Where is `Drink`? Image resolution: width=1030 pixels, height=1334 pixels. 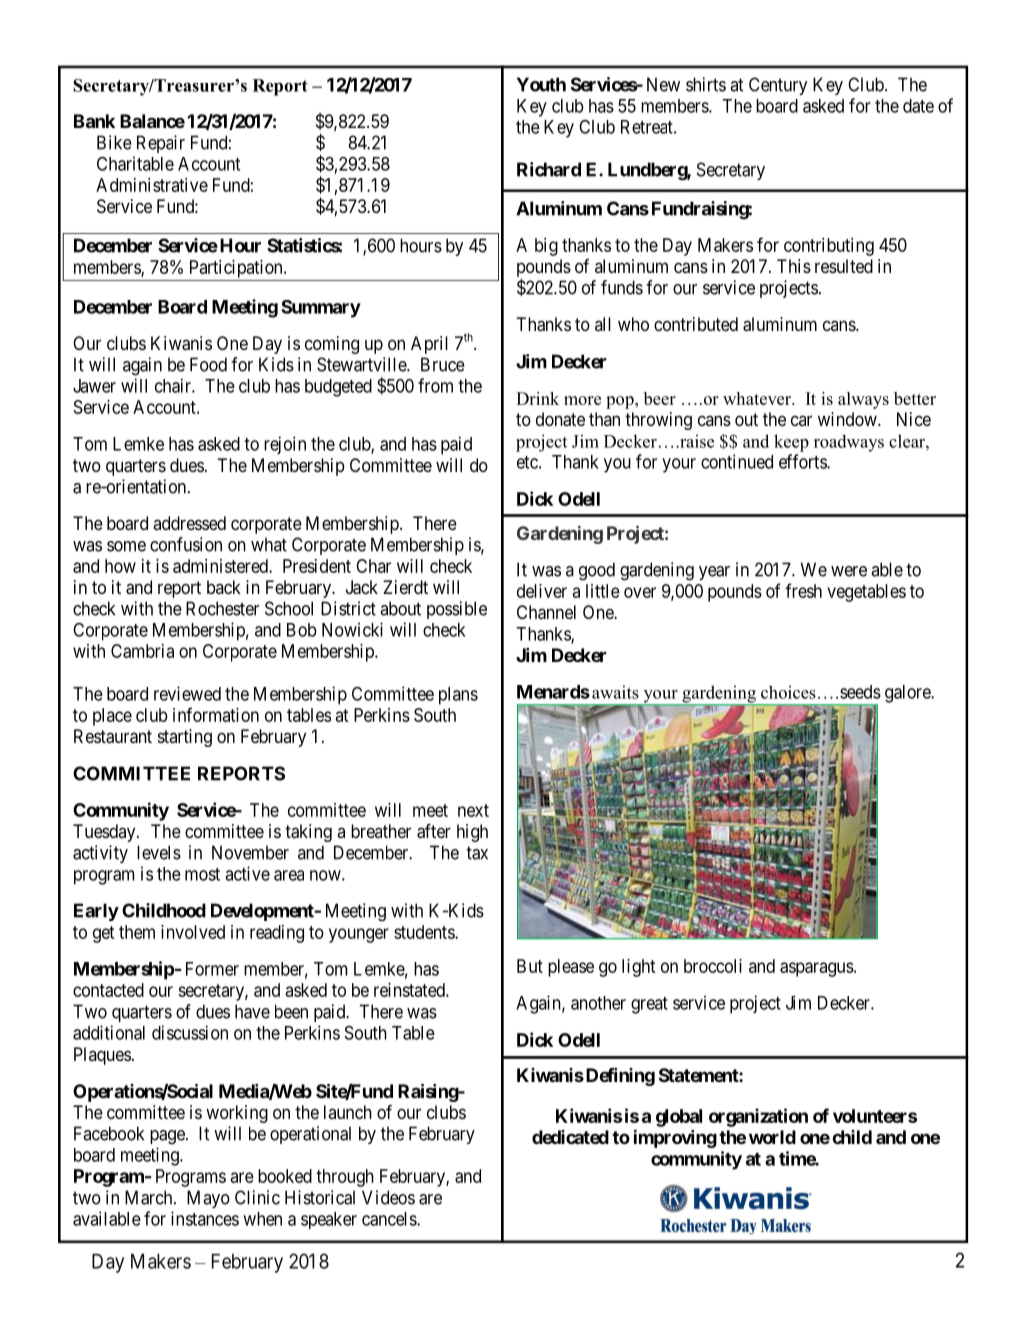 Drink is located at coordinates (537, 398).
